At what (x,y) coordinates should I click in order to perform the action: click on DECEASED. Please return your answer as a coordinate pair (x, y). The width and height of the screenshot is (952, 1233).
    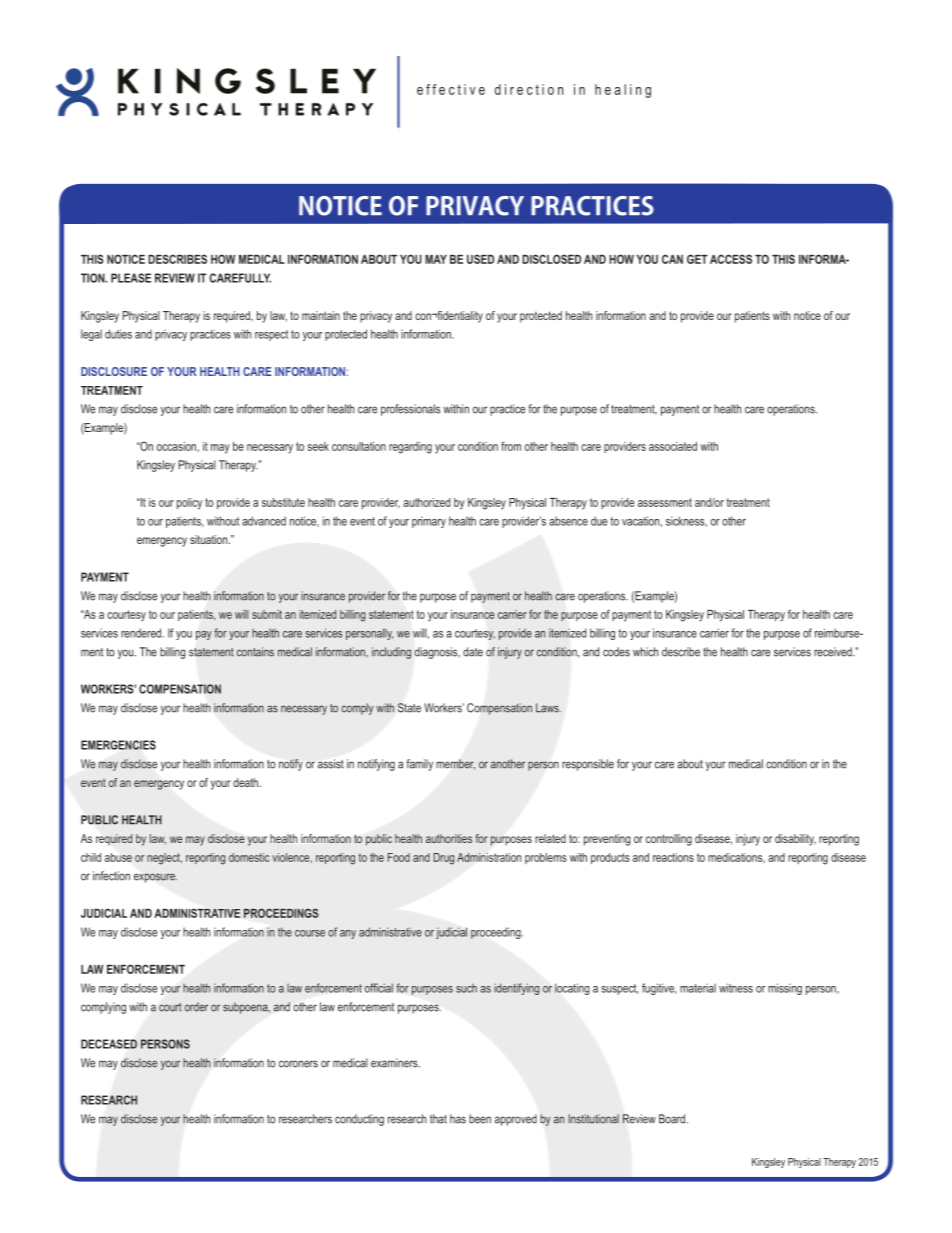
    Looking at the image, I should click on (109, 1044).
